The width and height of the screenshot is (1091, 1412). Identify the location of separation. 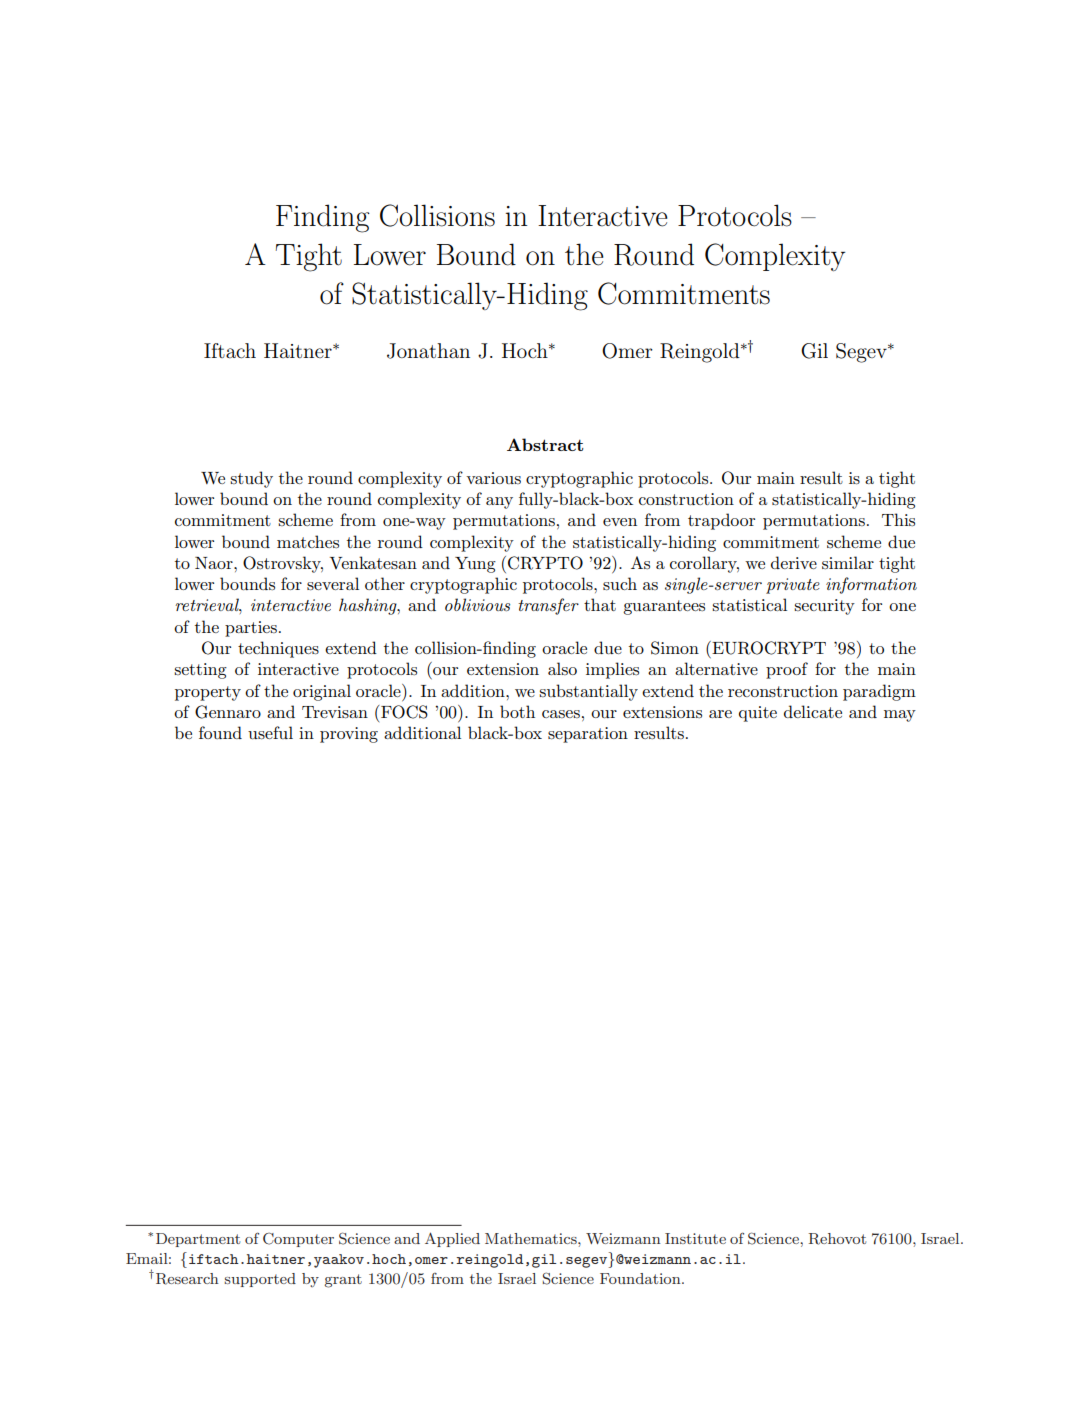
(588, 735).
